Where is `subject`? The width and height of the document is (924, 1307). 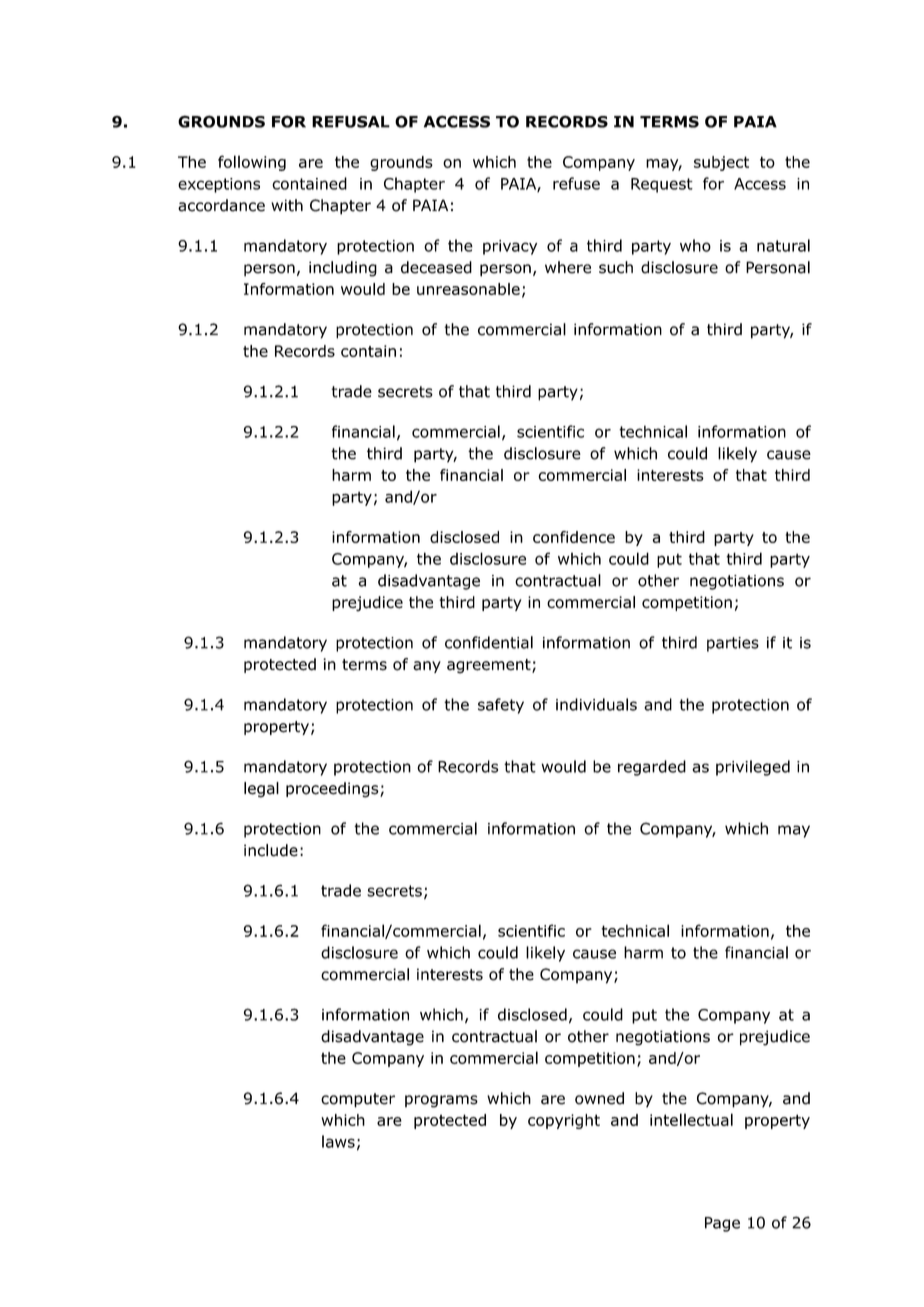 subject is located at coordinates (721, 163).
